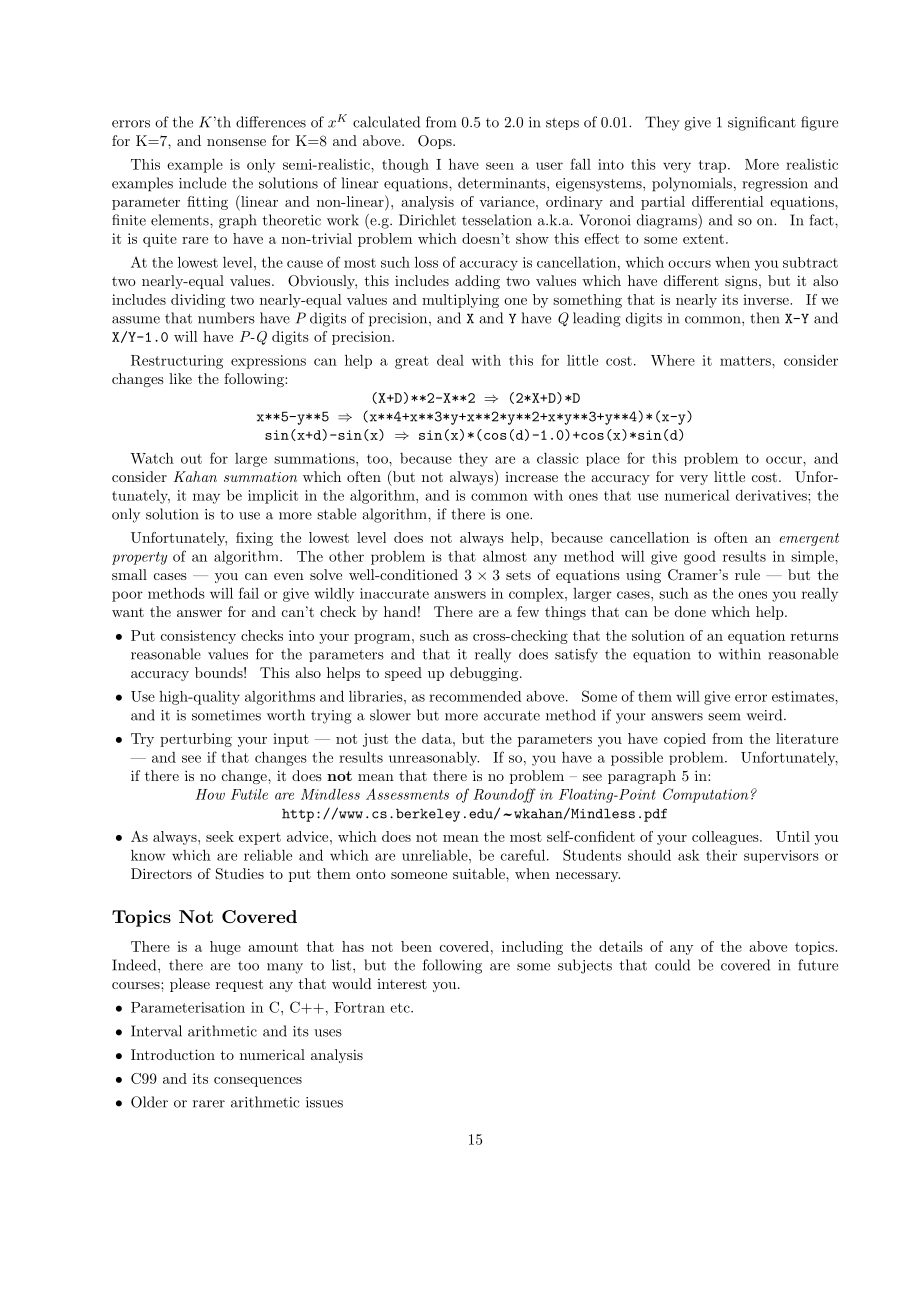 This screenshot has width=924, height=1308. I want to click on seen, so click(500, 166).
